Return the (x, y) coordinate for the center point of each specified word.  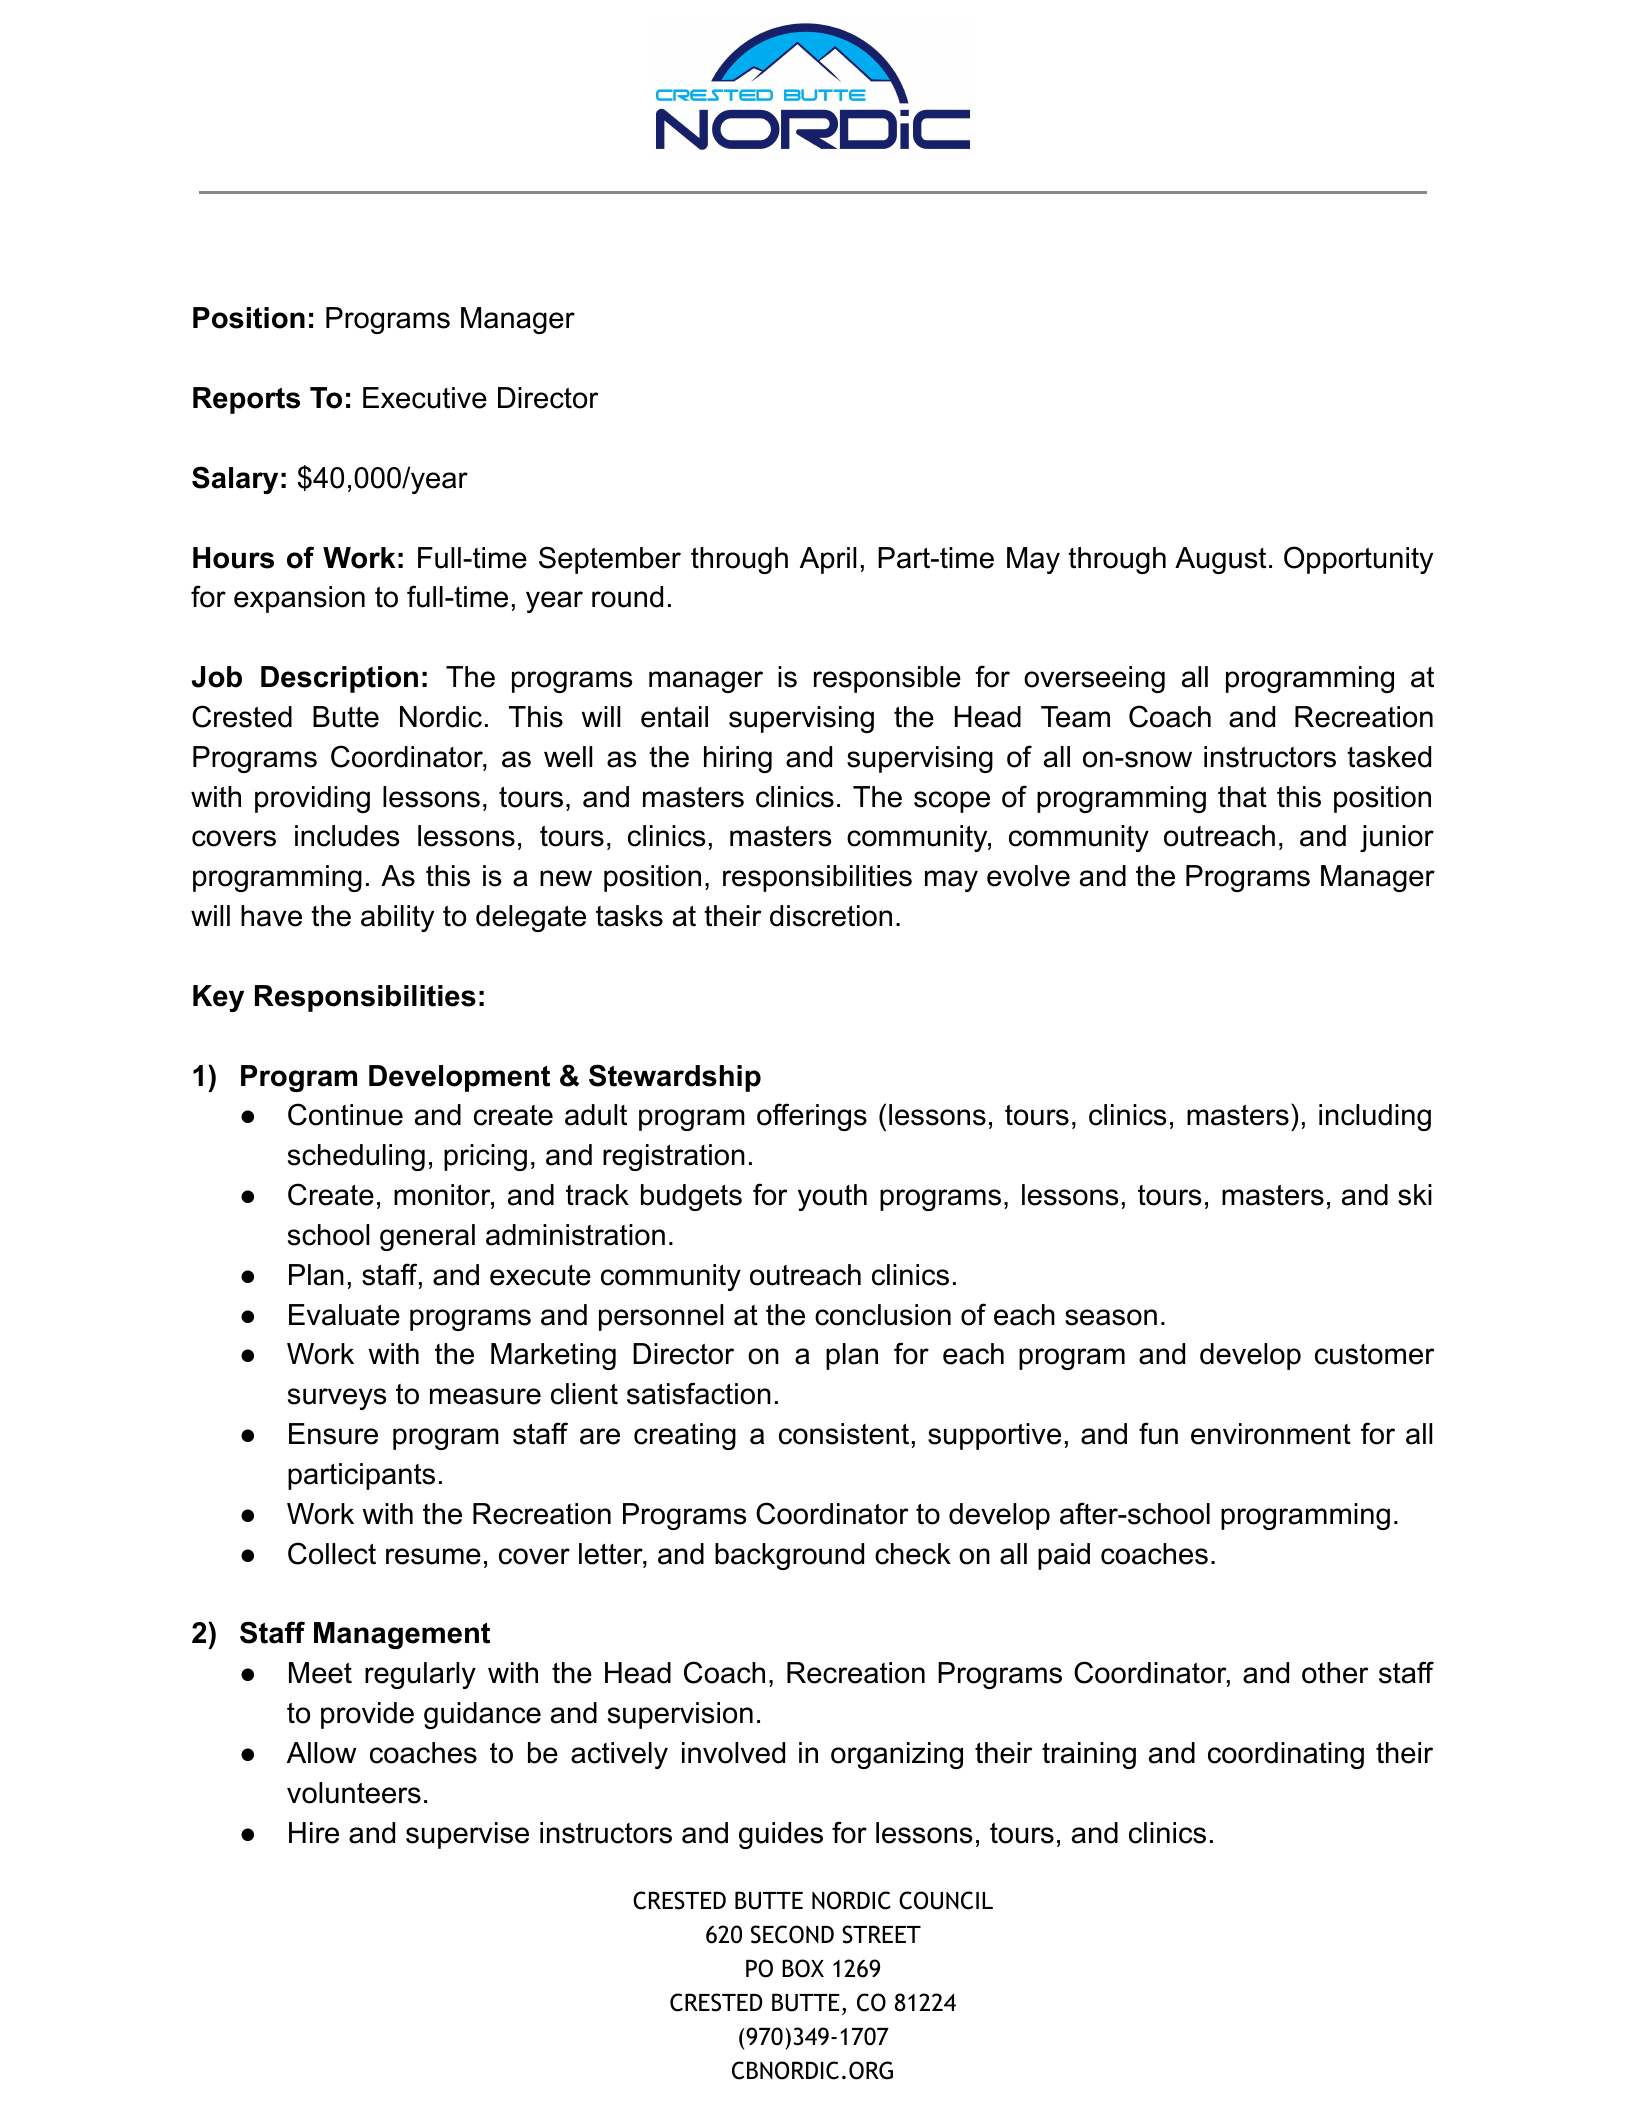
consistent (844, 1434)
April (828, 560)
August (1220, 560)
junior (1397, 838)
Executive (425, 398)
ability (397, 918)
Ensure (333, 1434)
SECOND (792, 1934)
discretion (831, 916)
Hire (314, 1833)
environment (1271, 1434)
